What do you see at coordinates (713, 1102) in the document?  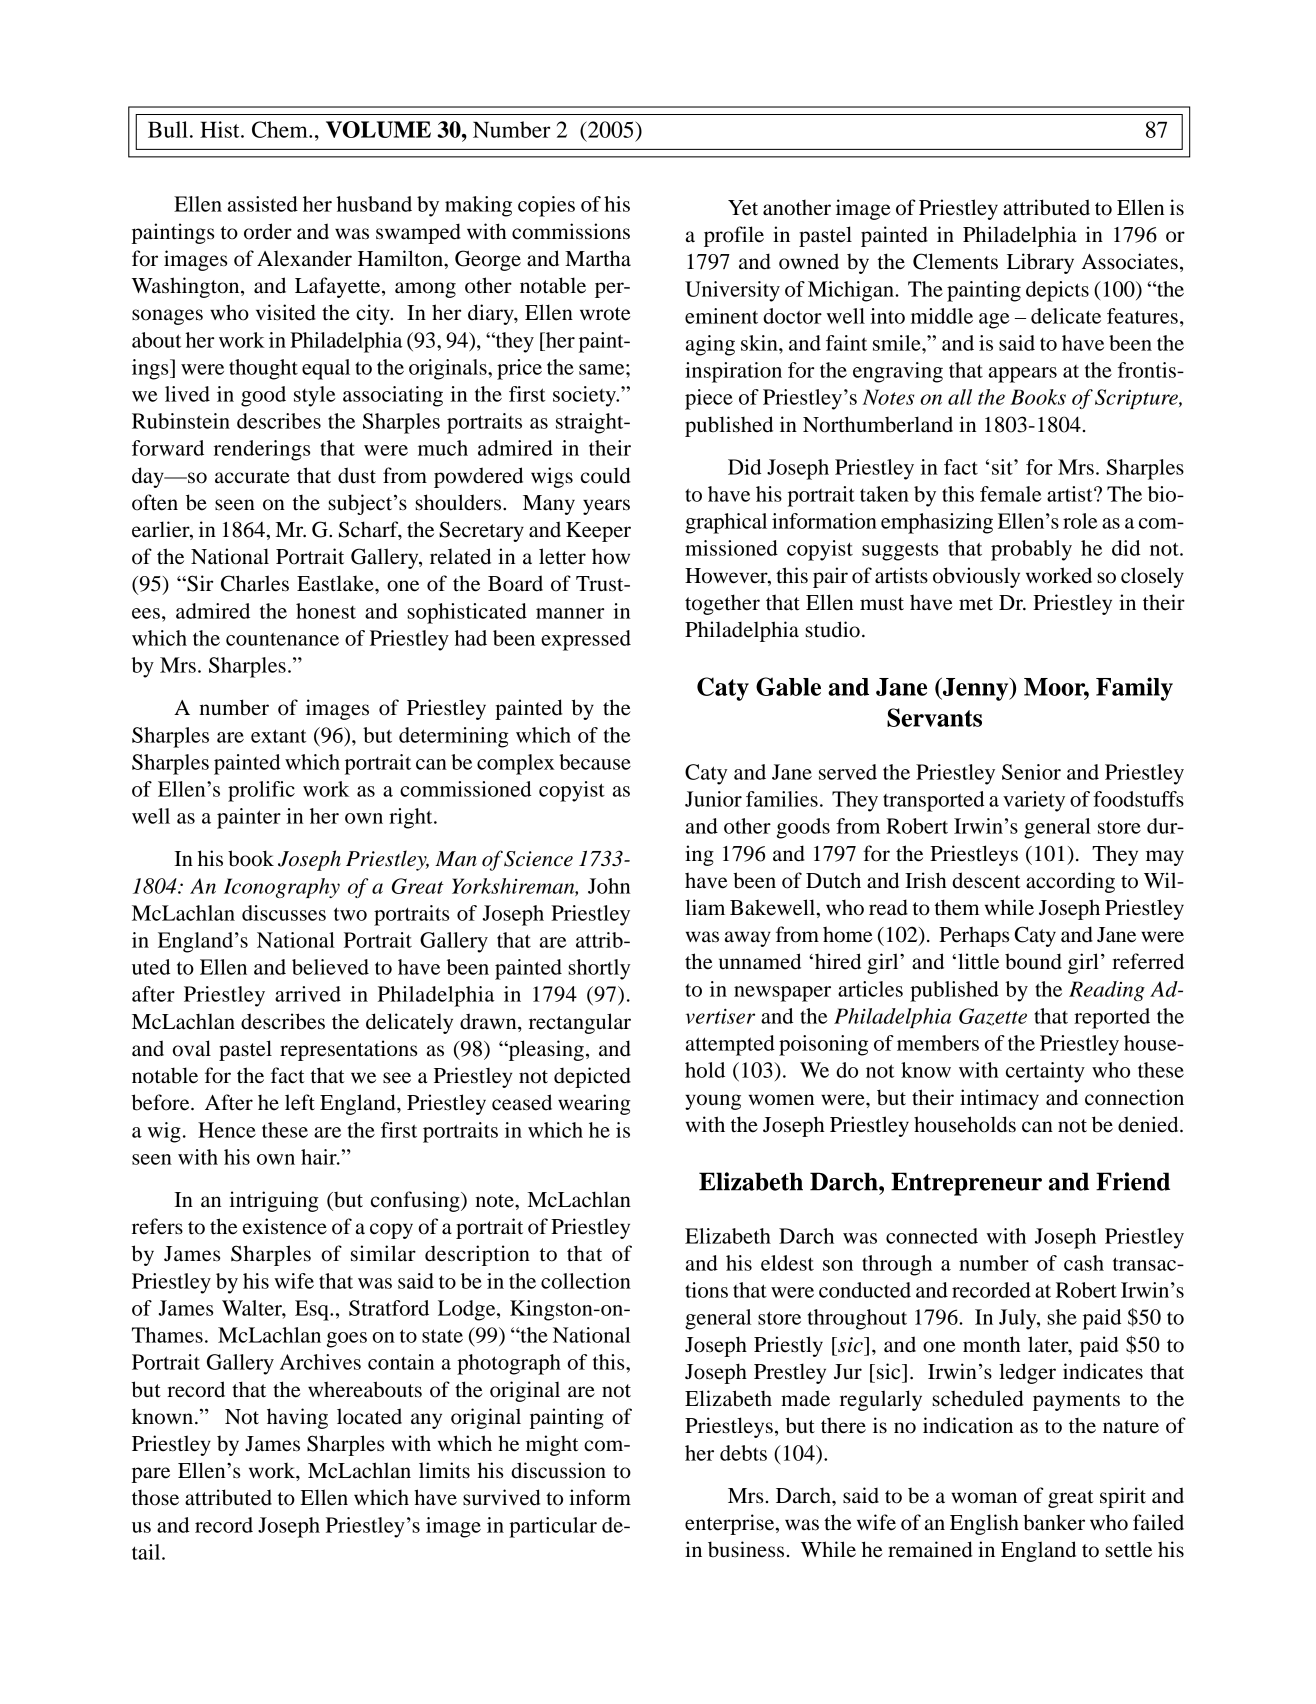 I see `young` at bounding box center [713, 1102].
